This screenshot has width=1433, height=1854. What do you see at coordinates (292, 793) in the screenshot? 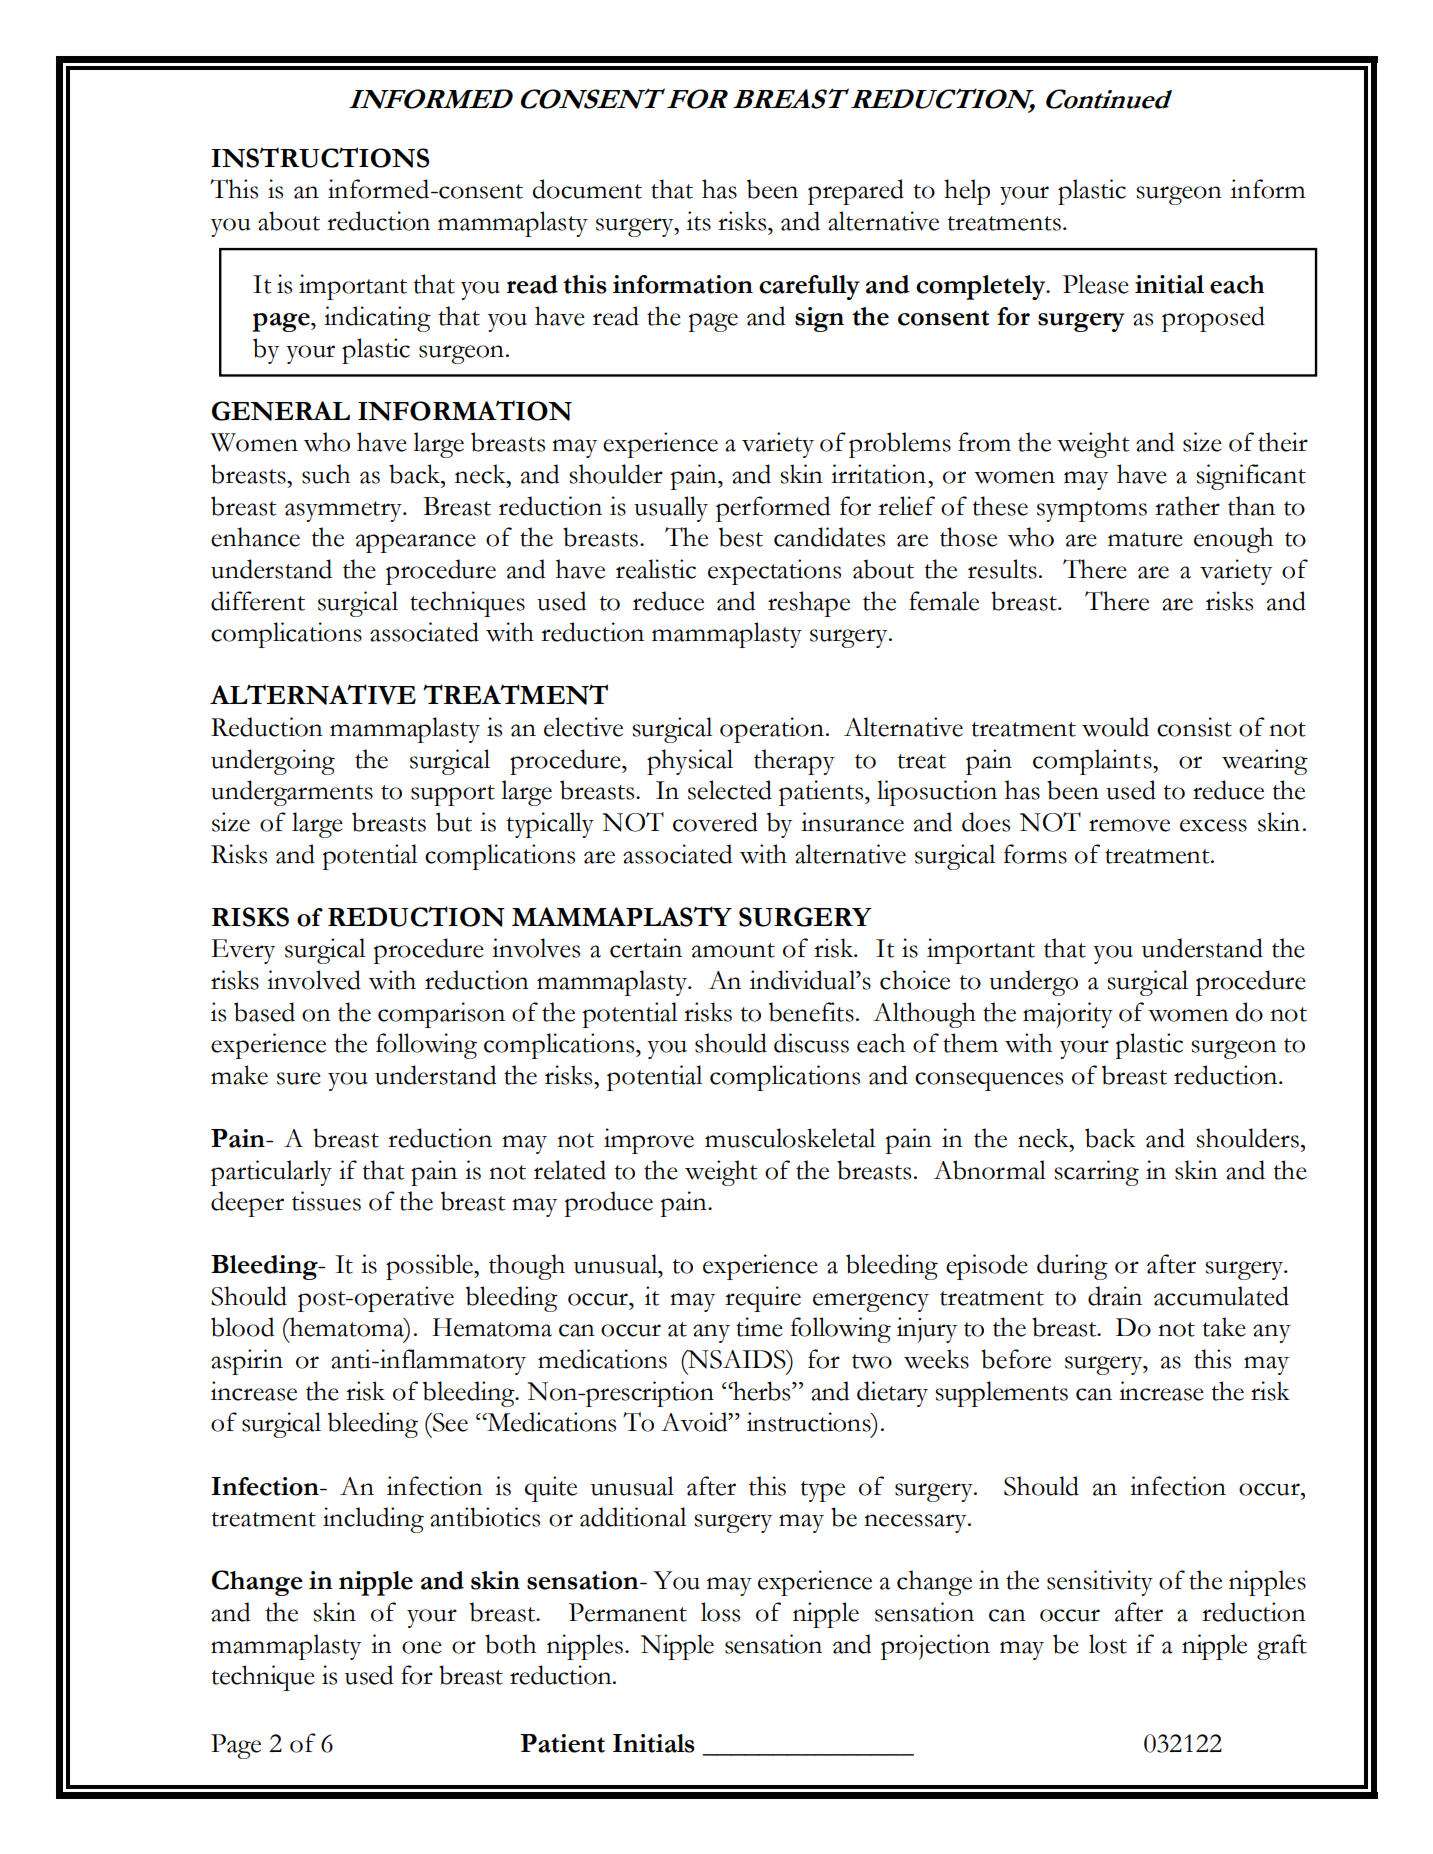
I see `undergarments` at bounding box center [292, 793].
